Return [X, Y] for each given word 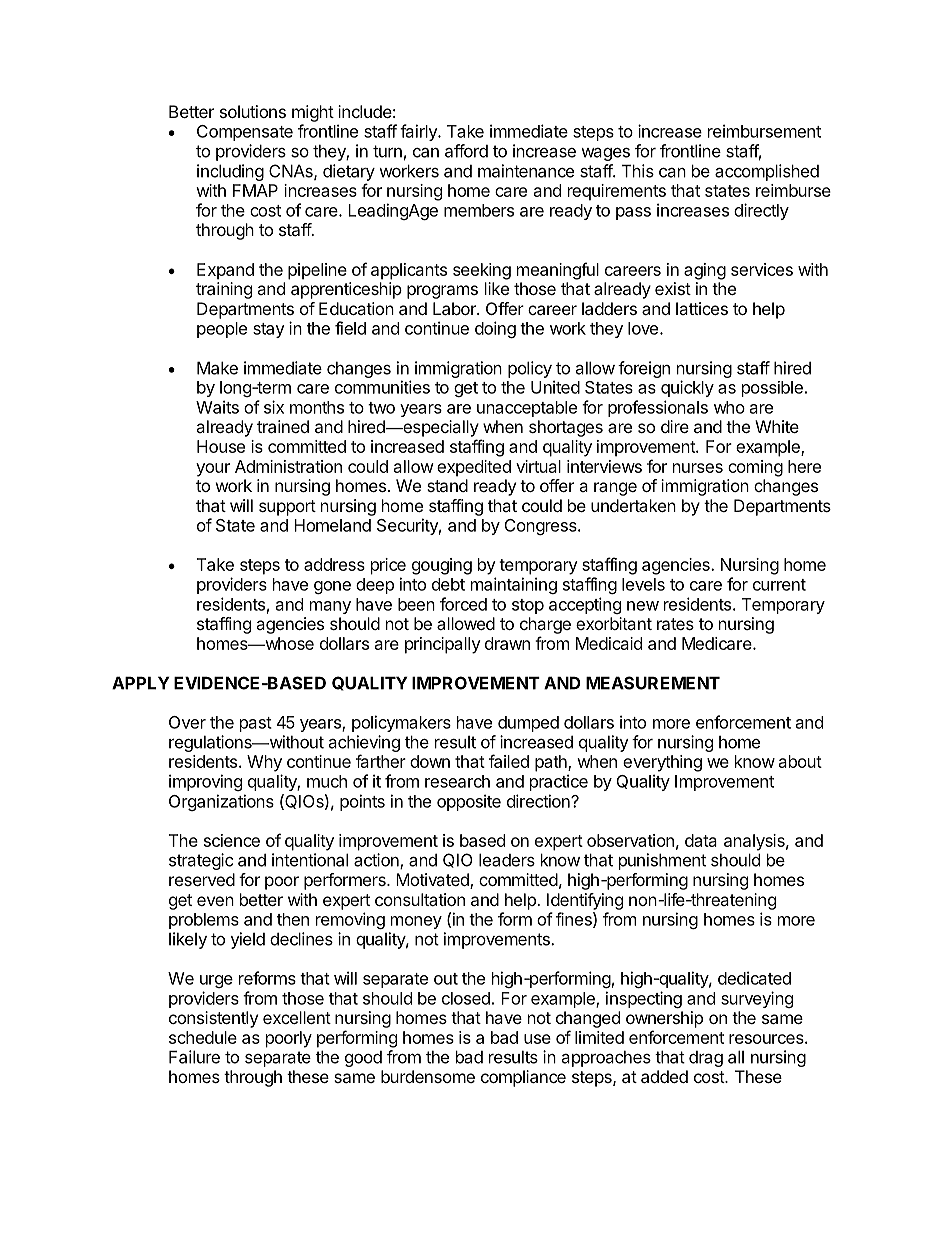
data [701, 840]
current [779, 585]
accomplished [767, 172]
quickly [687, 388]
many [330, 607]
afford [466, 151]
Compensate [245, 133]
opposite [469, 802]
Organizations [221, 802]
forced [463, 604]
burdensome [428, 1076]
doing [495, 329]
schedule [203, 1037]
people [222, 330]
